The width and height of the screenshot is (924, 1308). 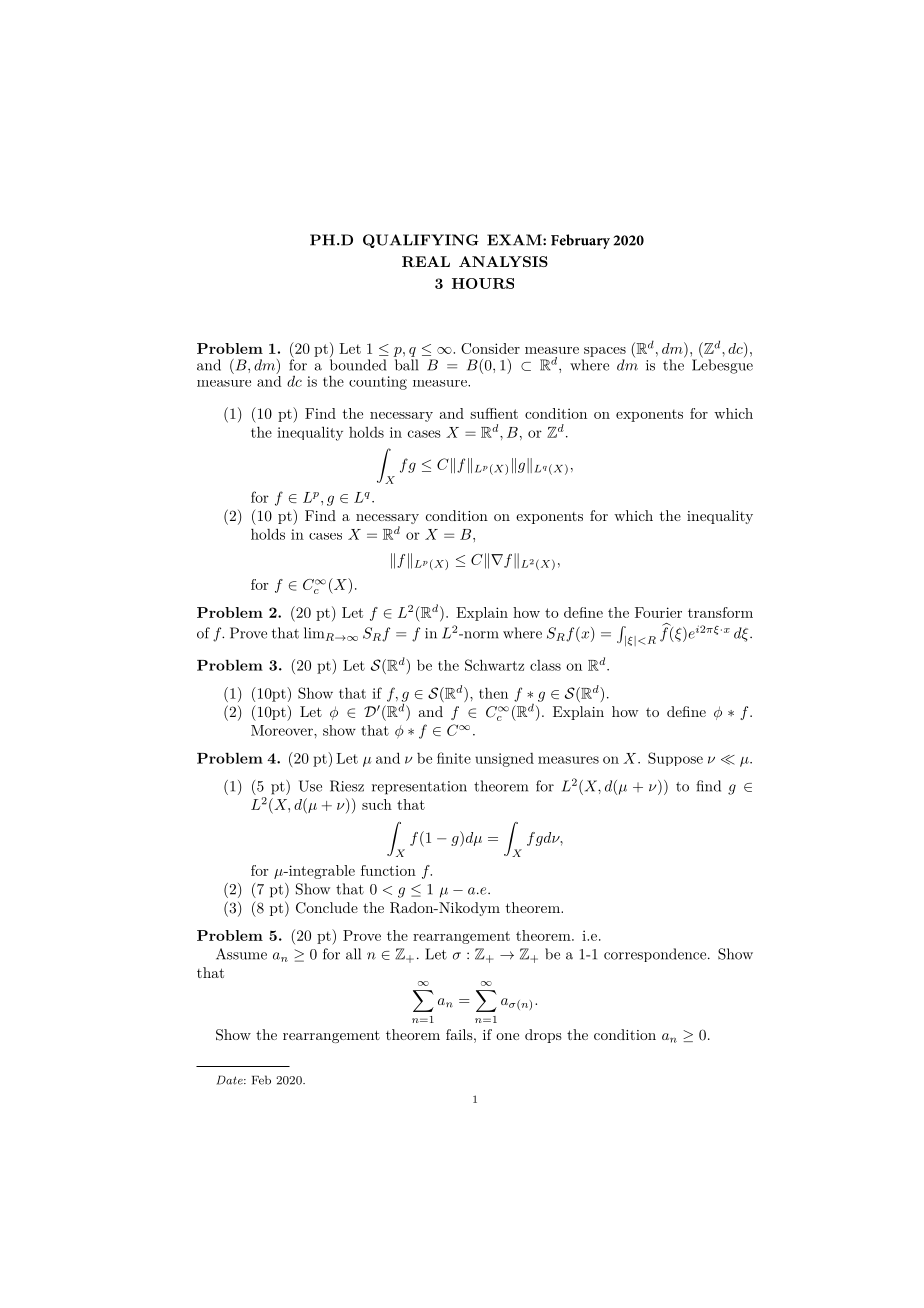 What do you see at coordinates (494, 665) in the screenshot?
I see `Schwartz` at bounding box center [494, 665].
